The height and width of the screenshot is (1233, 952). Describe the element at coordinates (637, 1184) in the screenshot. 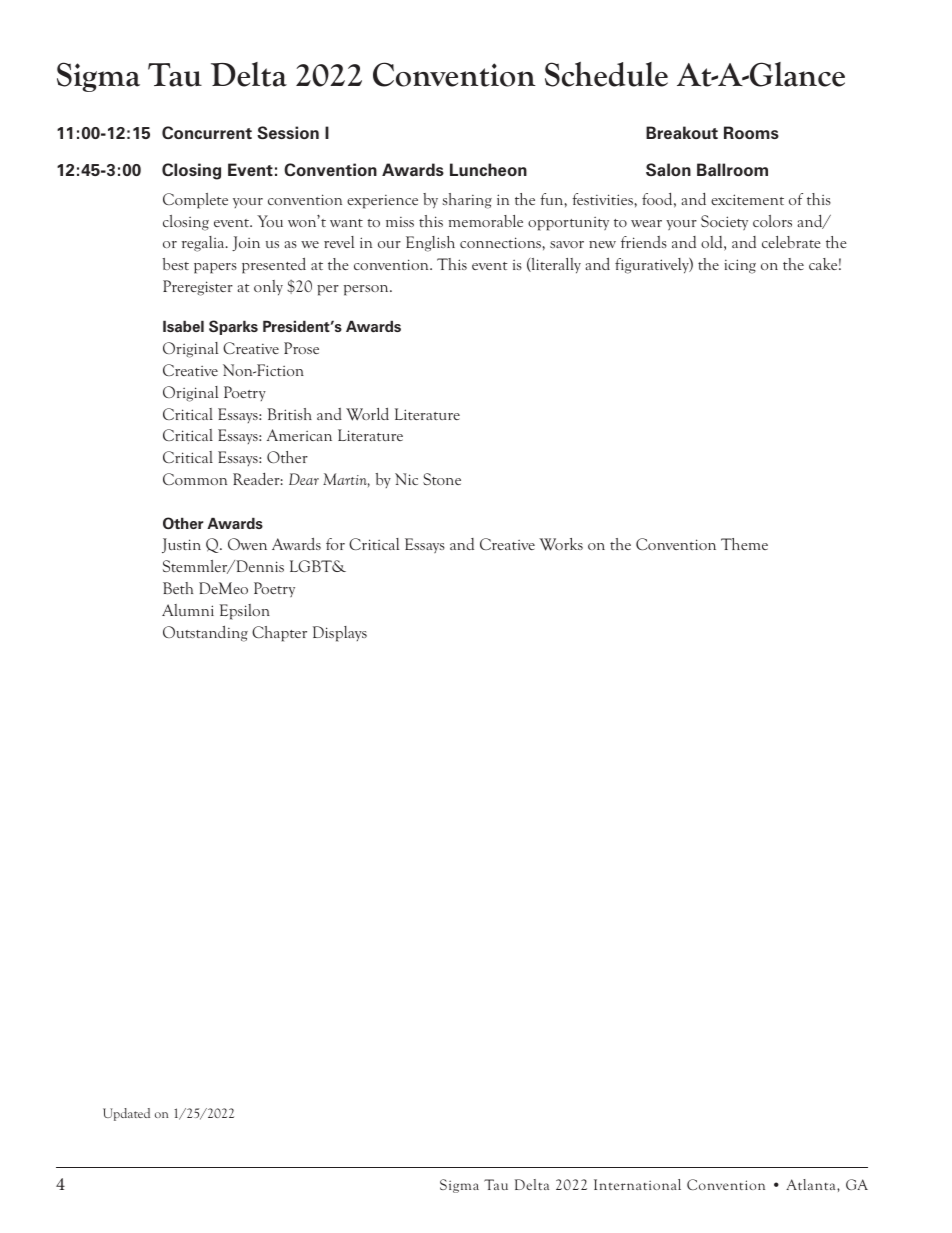

I see `International` at that location.
